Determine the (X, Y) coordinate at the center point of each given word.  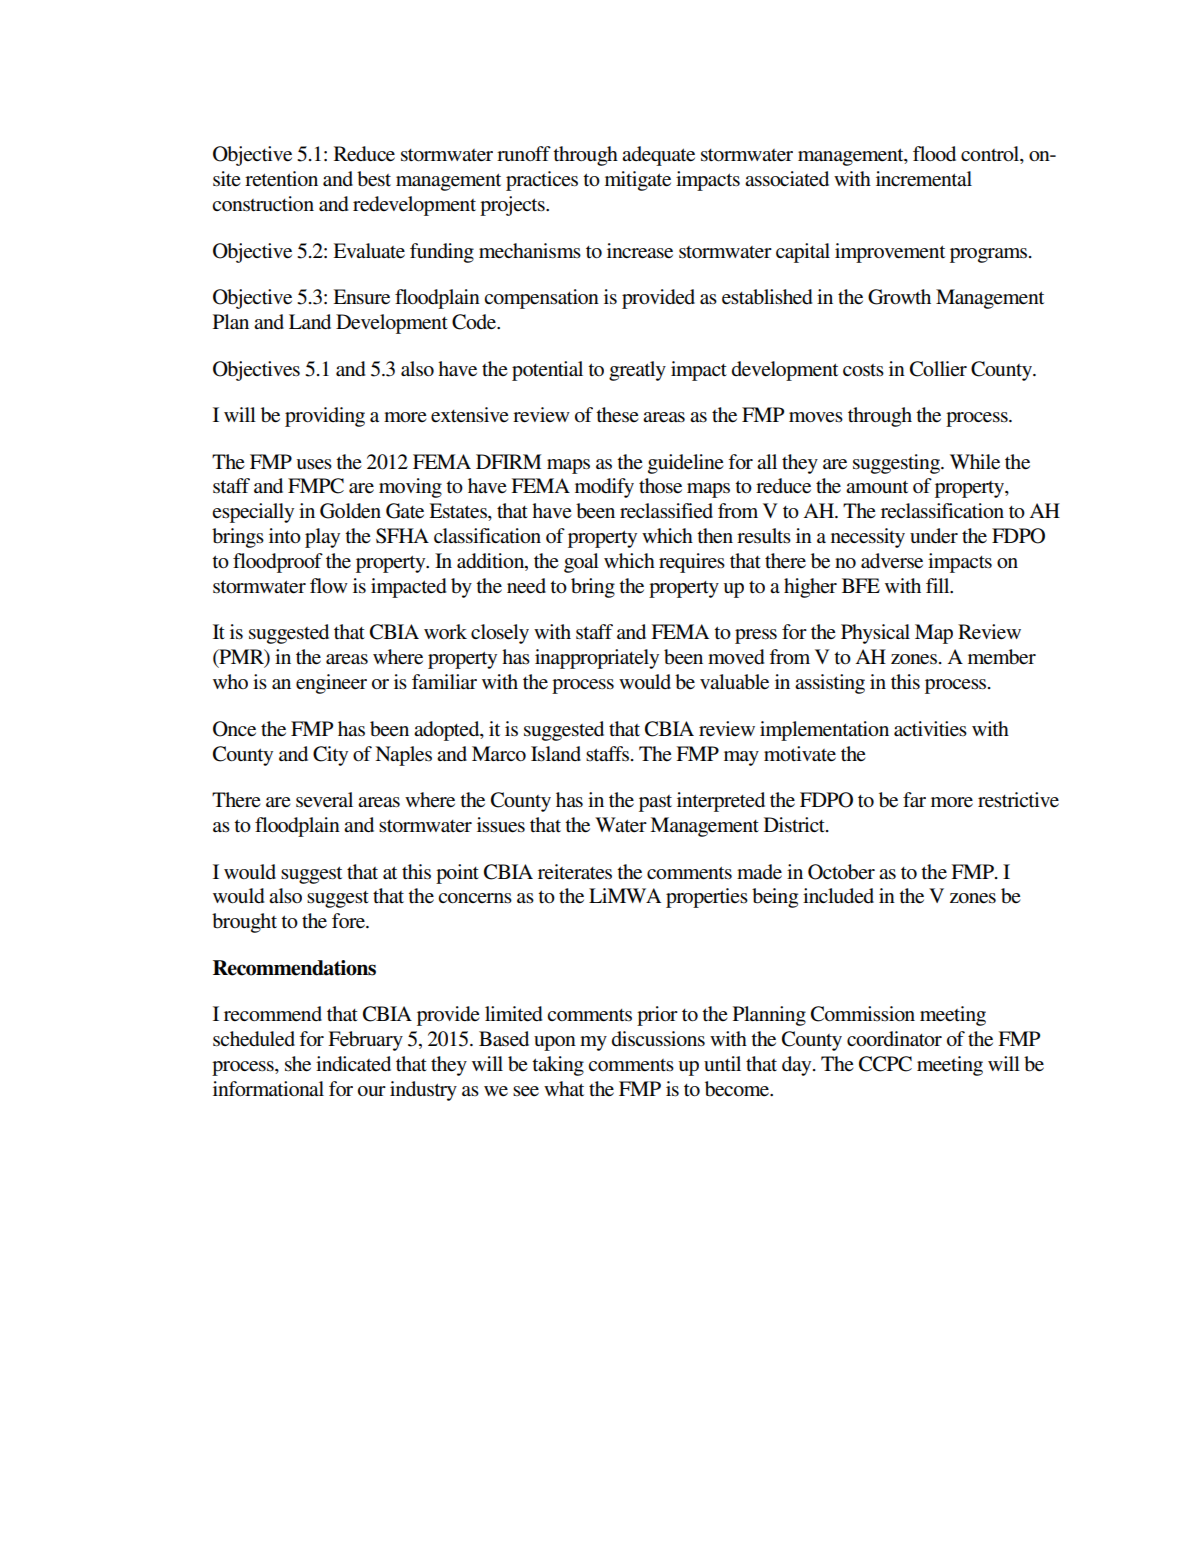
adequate (658, 156)
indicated (353, 1064)
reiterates (575, 872)
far (914, 799)
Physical (875, 634)
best (374, 179)
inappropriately (597, 659)
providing (325, 417)
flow (329, 585)
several (324, 800)
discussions (658, 1039)
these (617, 415)
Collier (938, 369)
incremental (924, 179)
